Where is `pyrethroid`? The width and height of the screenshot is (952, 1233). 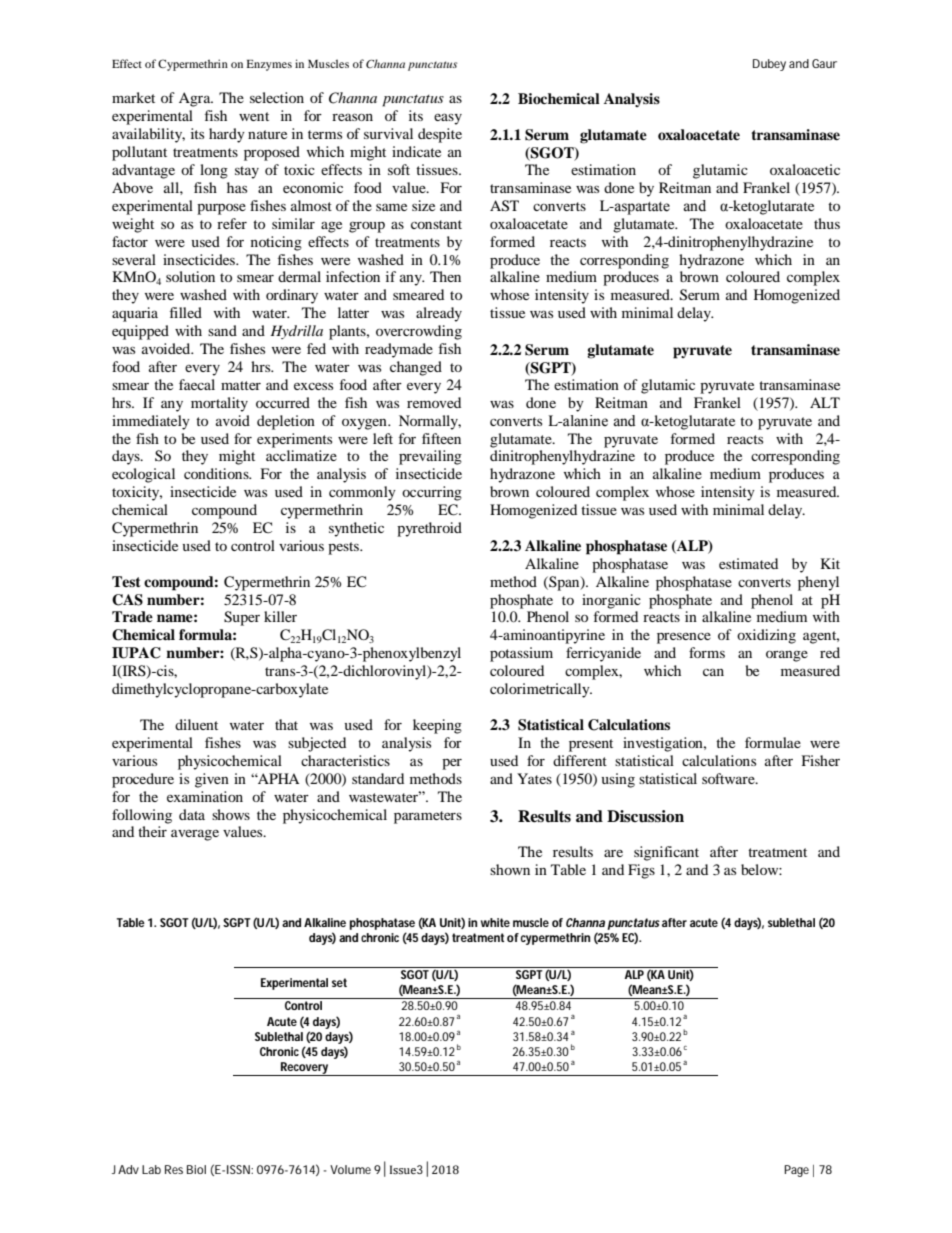 pyrethroid is located at coordinates (429, 529).
